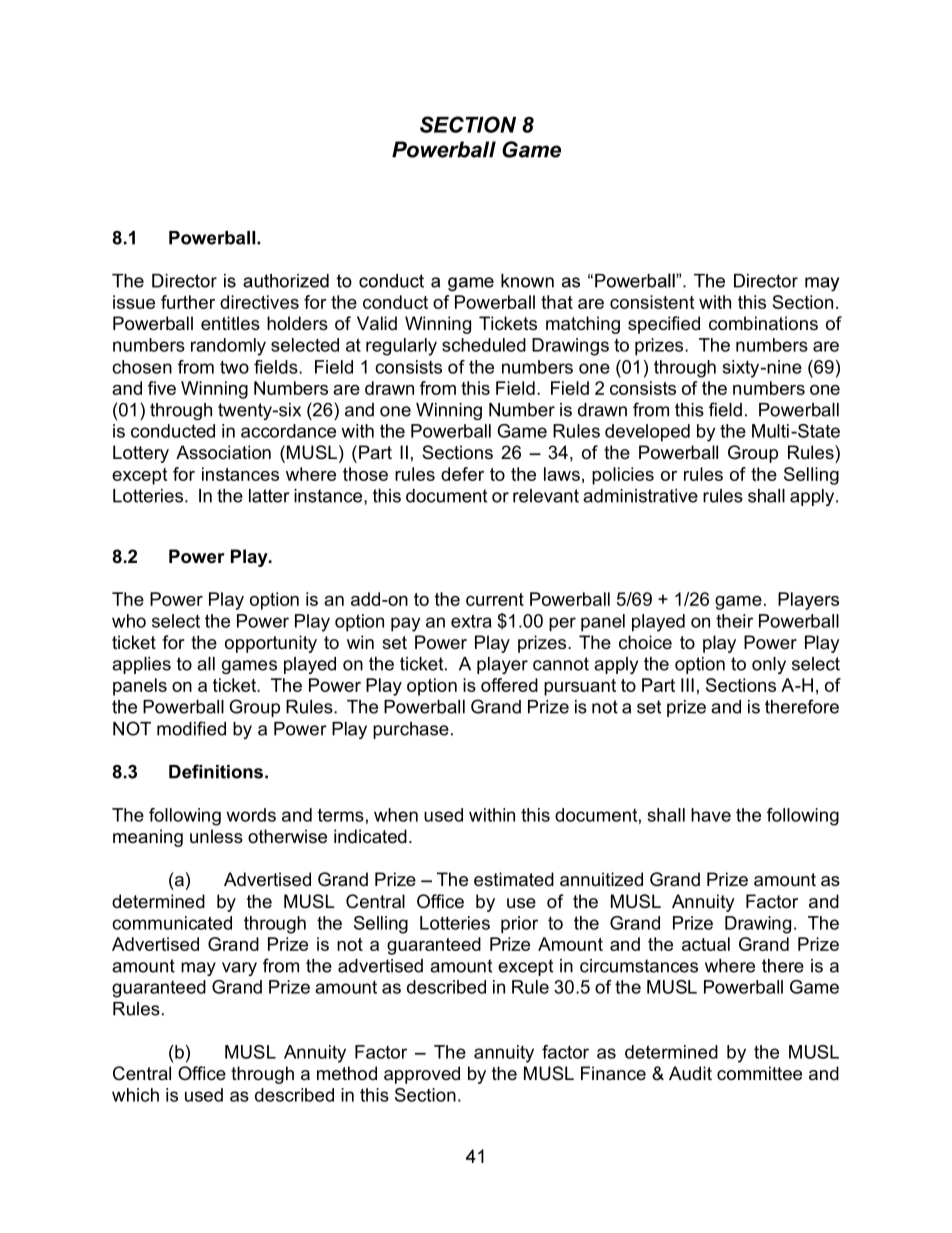 The height and width of the image is (1233, 952). What do you see at coordinates (230, 323) in the image?
I see `entitles` at bounding box center [230, 323].
